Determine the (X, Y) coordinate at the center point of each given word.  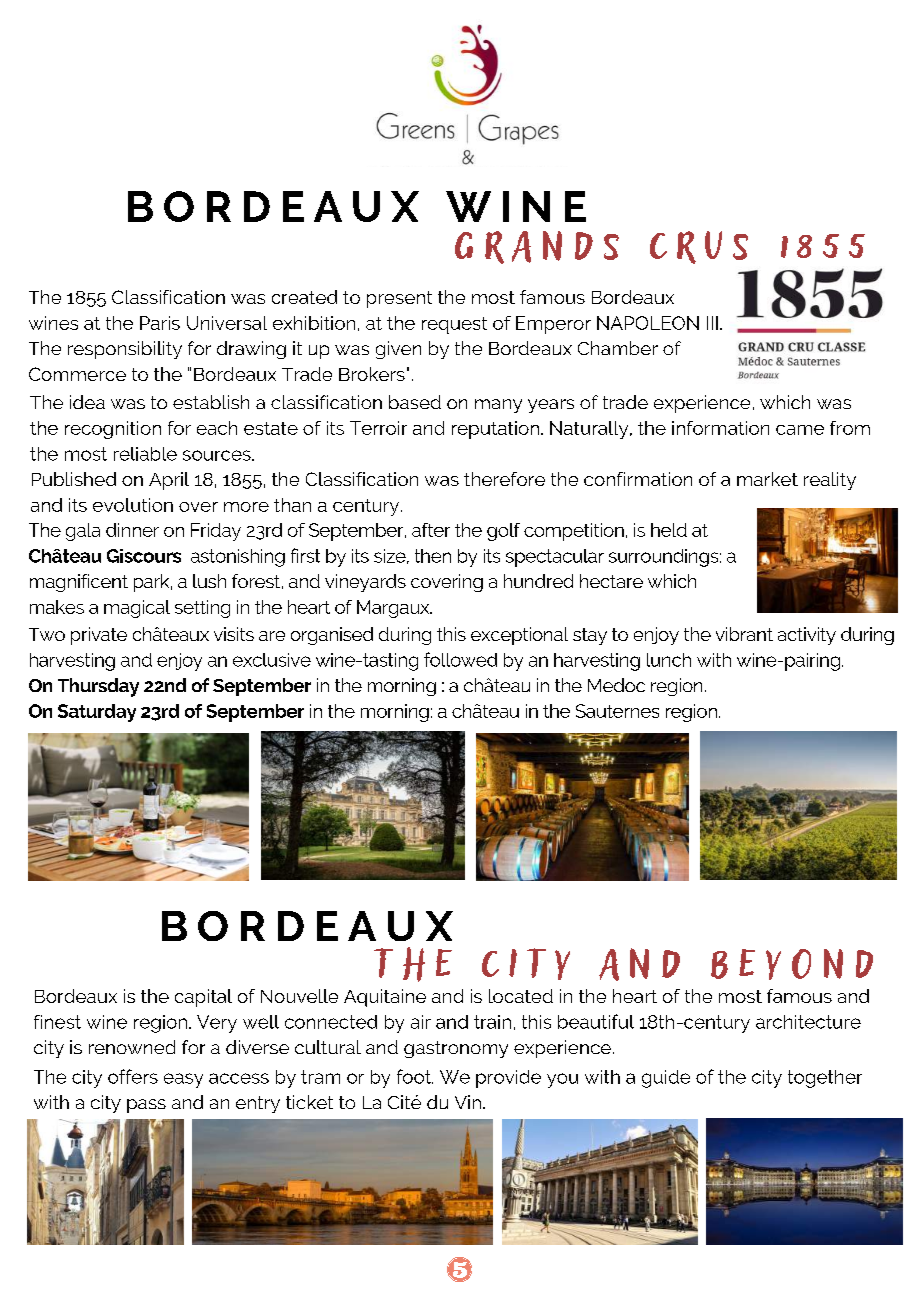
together (825, 1079)
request (454, 325)
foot (415, 1076)
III (712, 323)
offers (133, 1076)
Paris (160, 323)
